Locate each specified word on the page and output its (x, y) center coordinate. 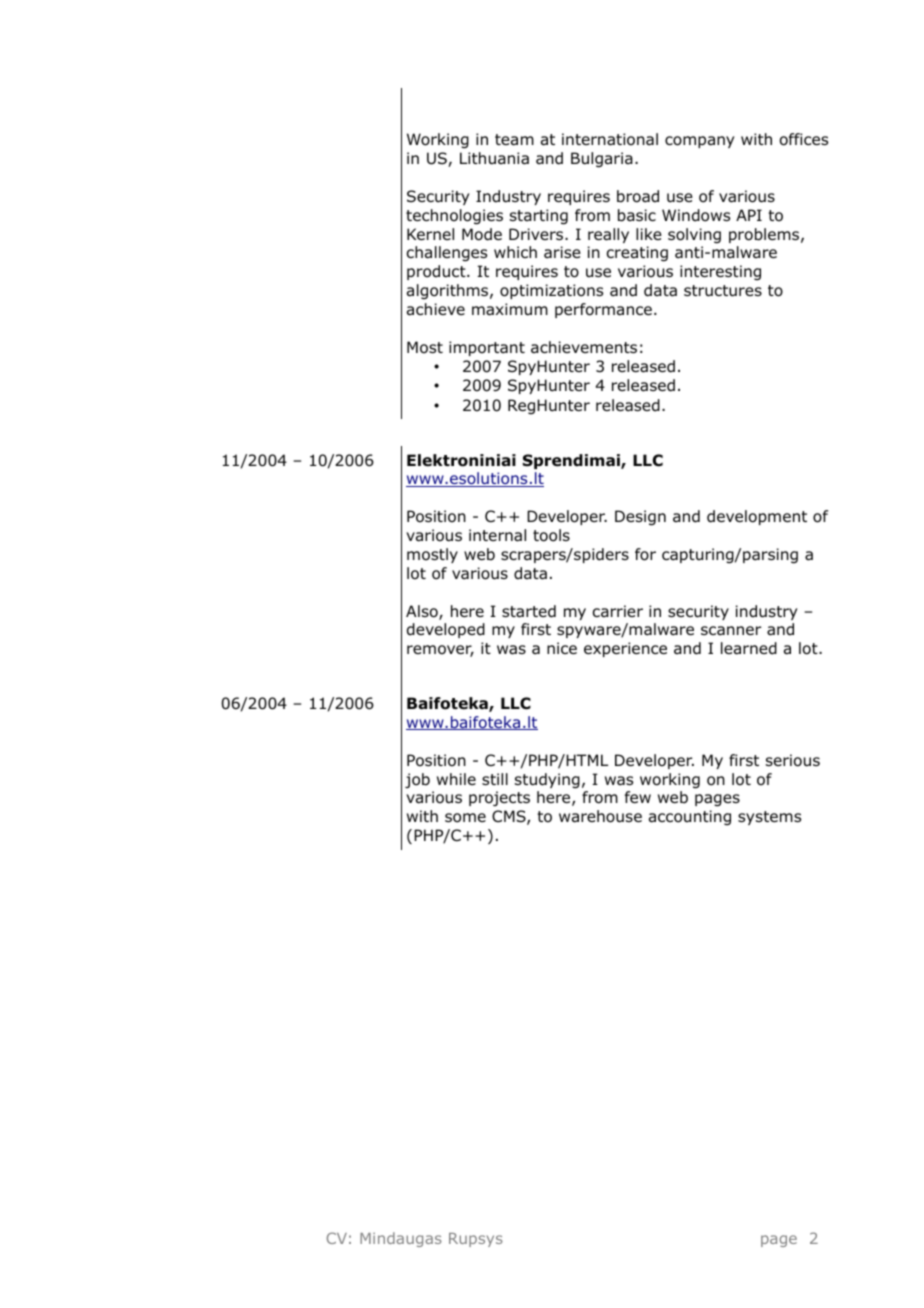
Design (640, 518)
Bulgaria (602, 160)
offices (804, 139)
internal (497, 535)
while (456, 779)
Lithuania (494, 158)
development (757, 517)
